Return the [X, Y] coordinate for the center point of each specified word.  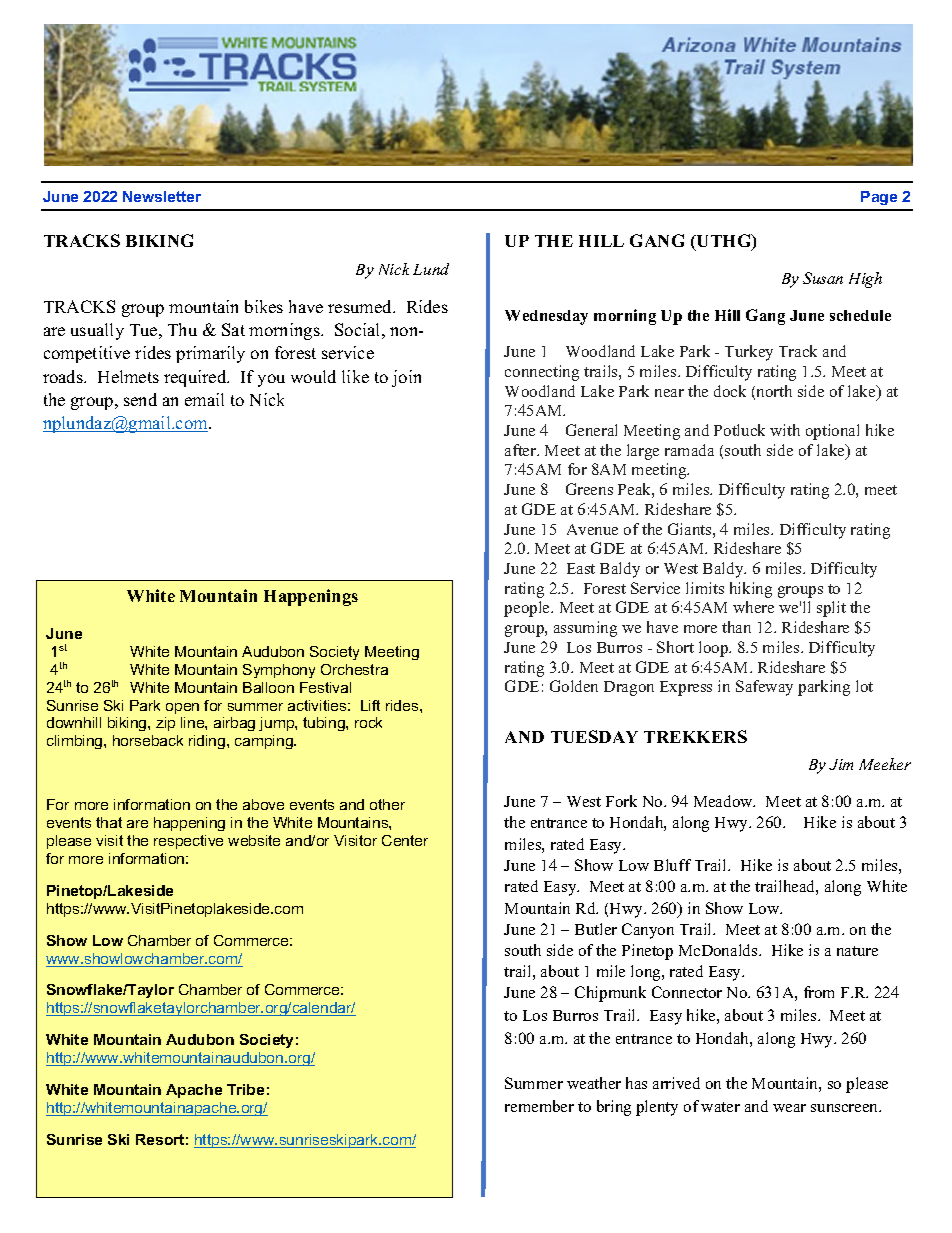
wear [789, 1108]
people [528, 609]
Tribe [245, 1089]
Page [879, 198]
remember [539, 1106]
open [182, 708]
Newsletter [162, 196]
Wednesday [546, 317]
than [736, 627]
